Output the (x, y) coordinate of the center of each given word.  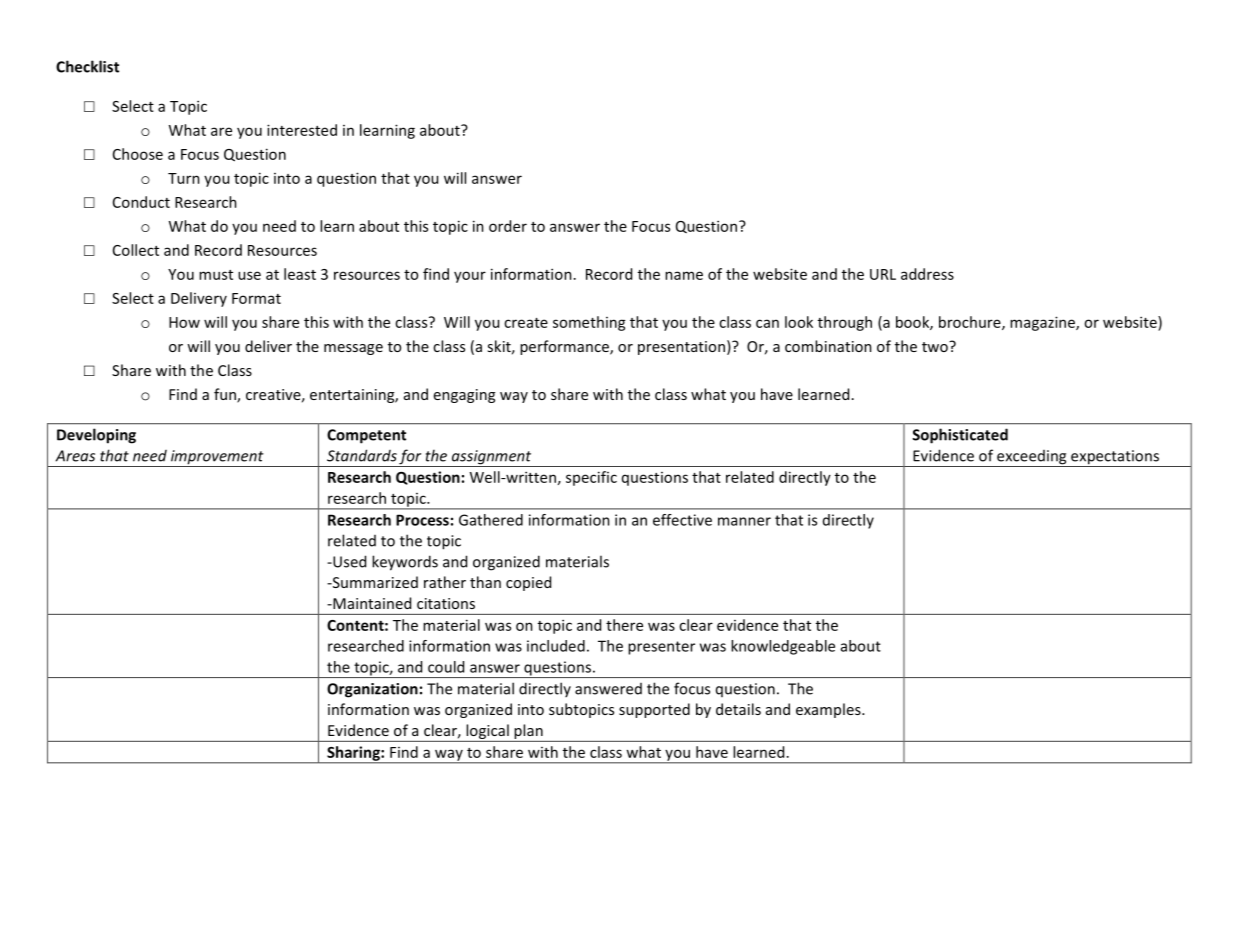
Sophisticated (960, 436)
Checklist (87, 66)
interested (302, 130)
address (927, 274)
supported (654, 710)
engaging (464, 396)
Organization (372, 690)
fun (226, 395)
